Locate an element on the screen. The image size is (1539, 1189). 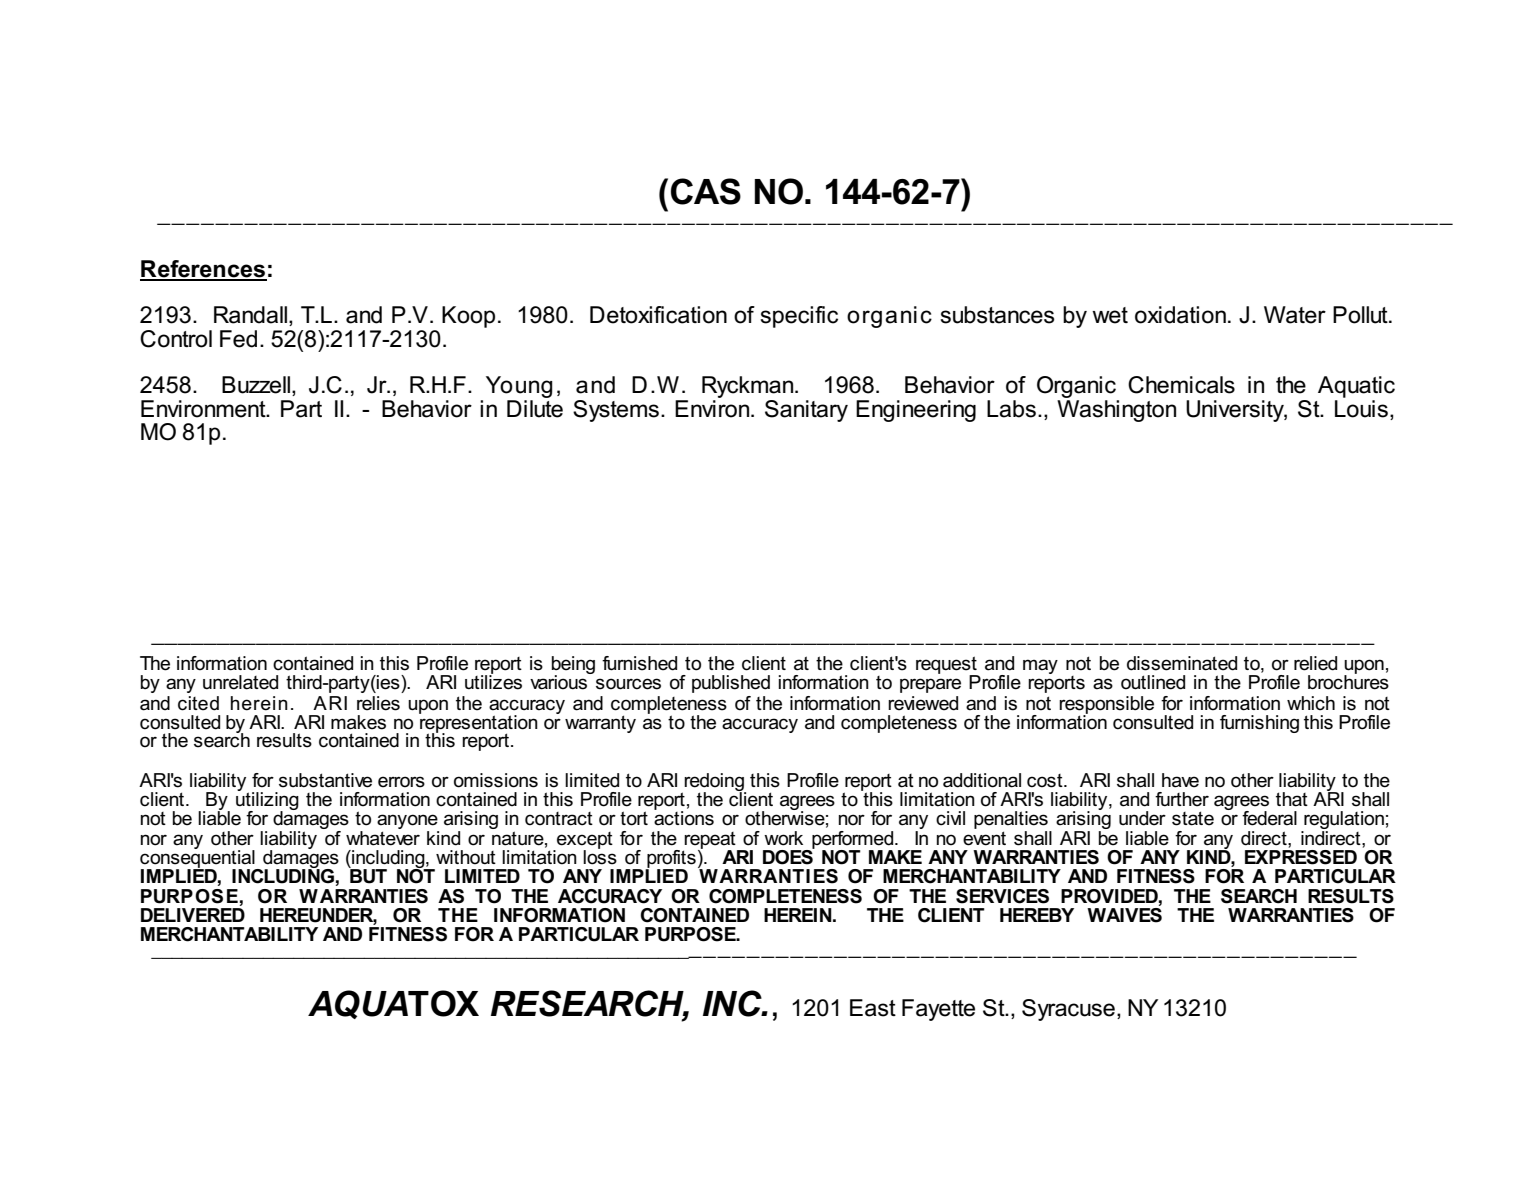
Sanitary is located at coordinates (806, 411).
